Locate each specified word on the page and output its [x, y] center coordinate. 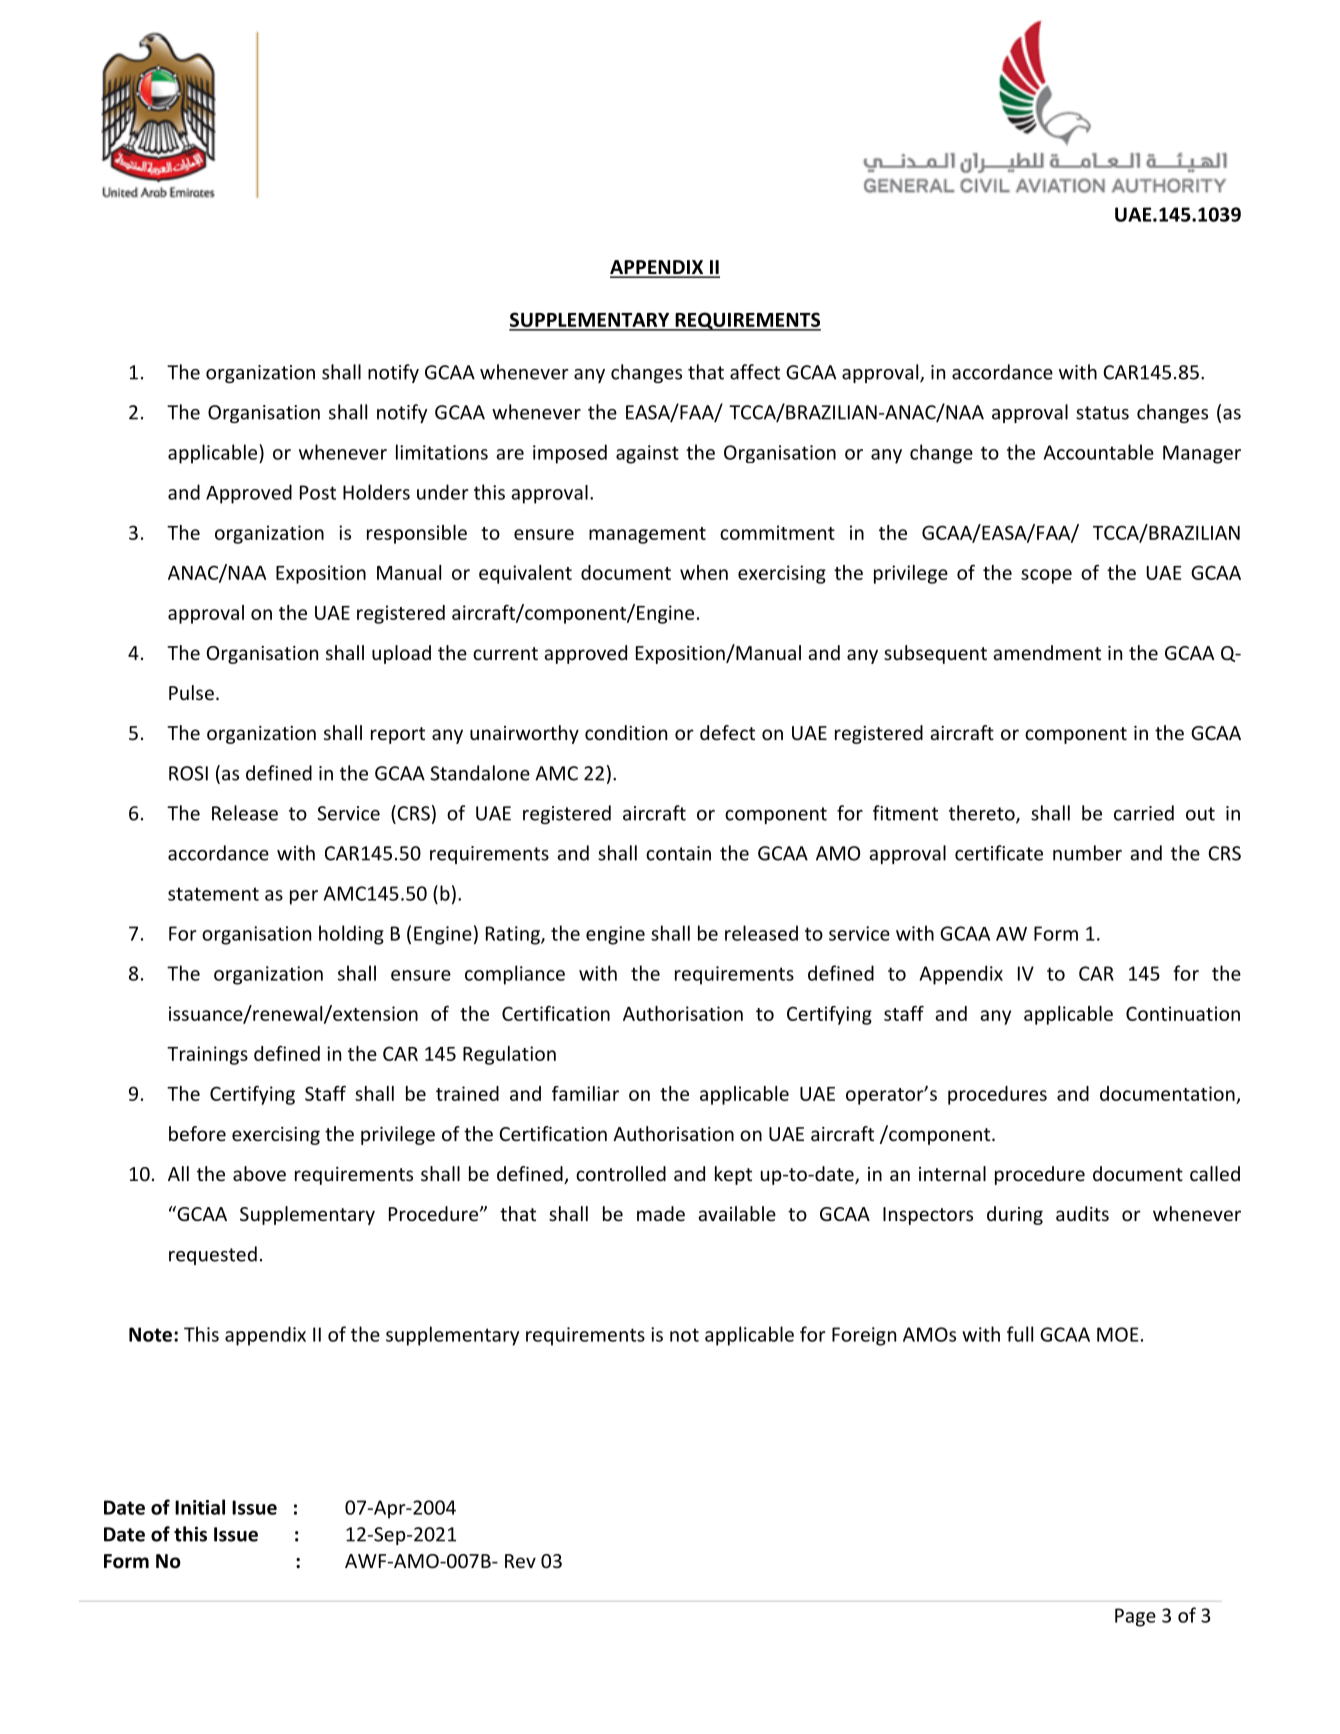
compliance [515, 975]
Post [318, 492]
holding [351, 935]
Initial [200, 1507]
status [1102, 413]
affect [755, 372]
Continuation [1183, 1013]
